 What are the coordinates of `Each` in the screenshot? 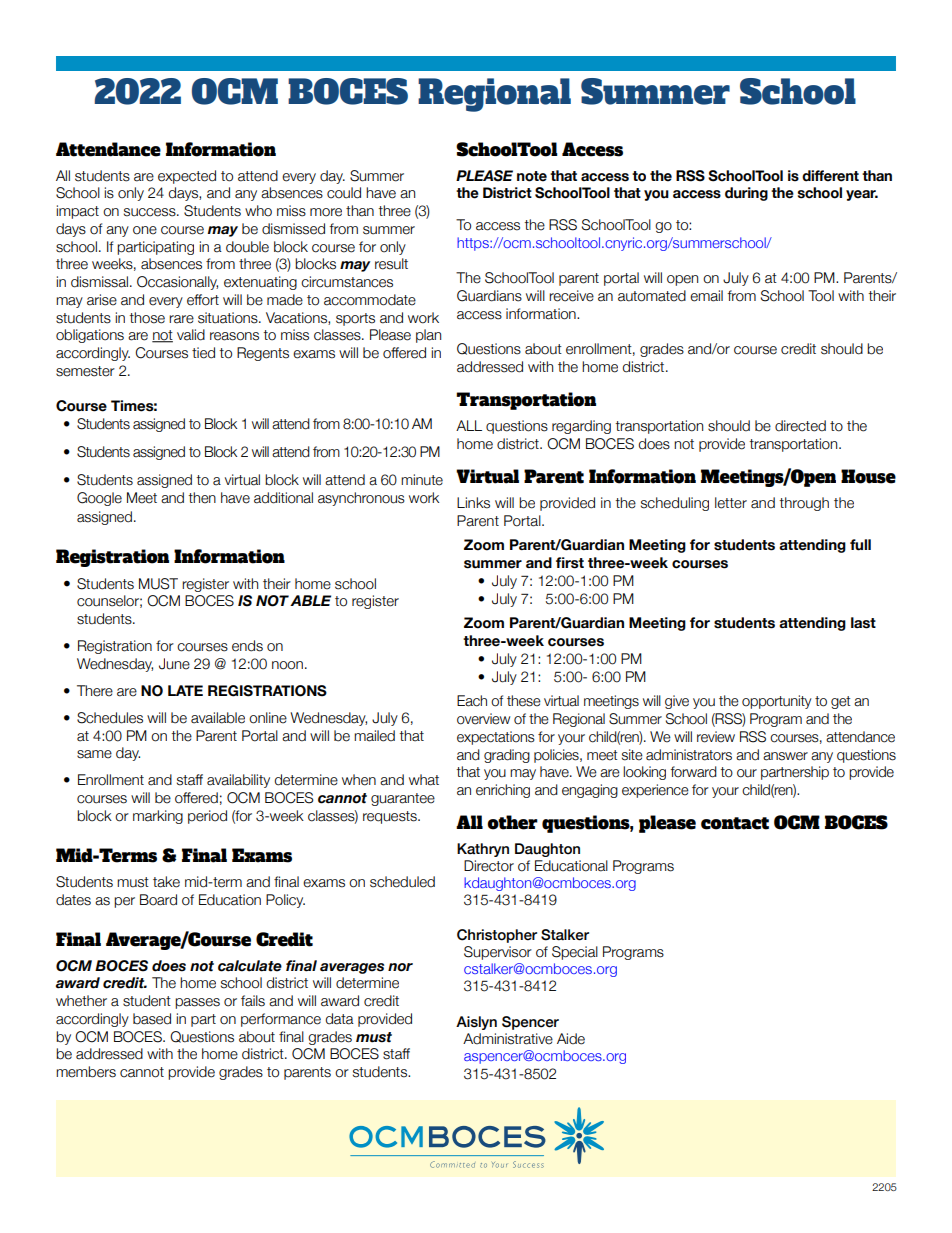 It's located at (472, 701).
